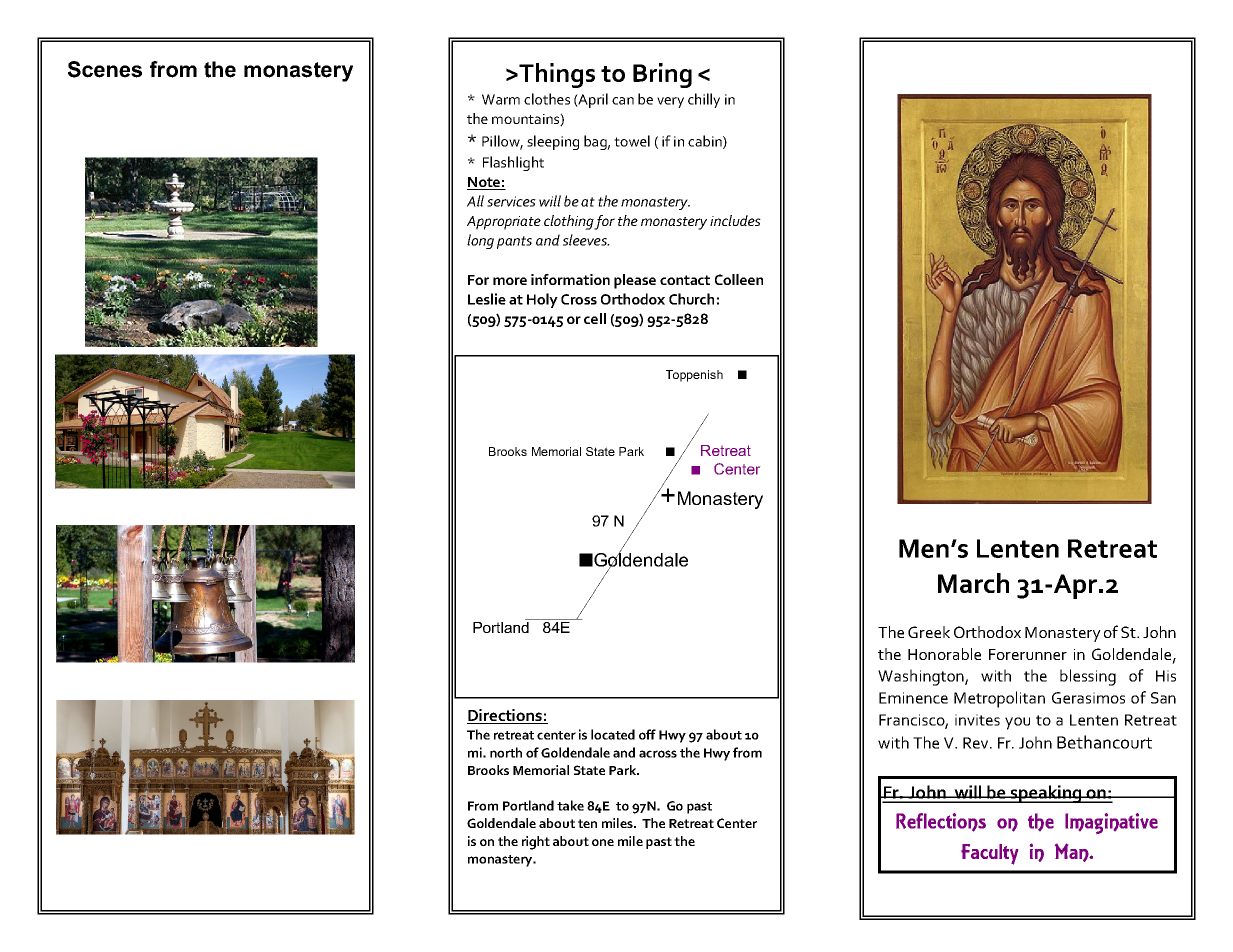 Image resolution: width=1233 pixels, height=952 pixels. What do you see at coordinates (973, 583) in the page?
I see `March` at bounding box center [973, 583].
